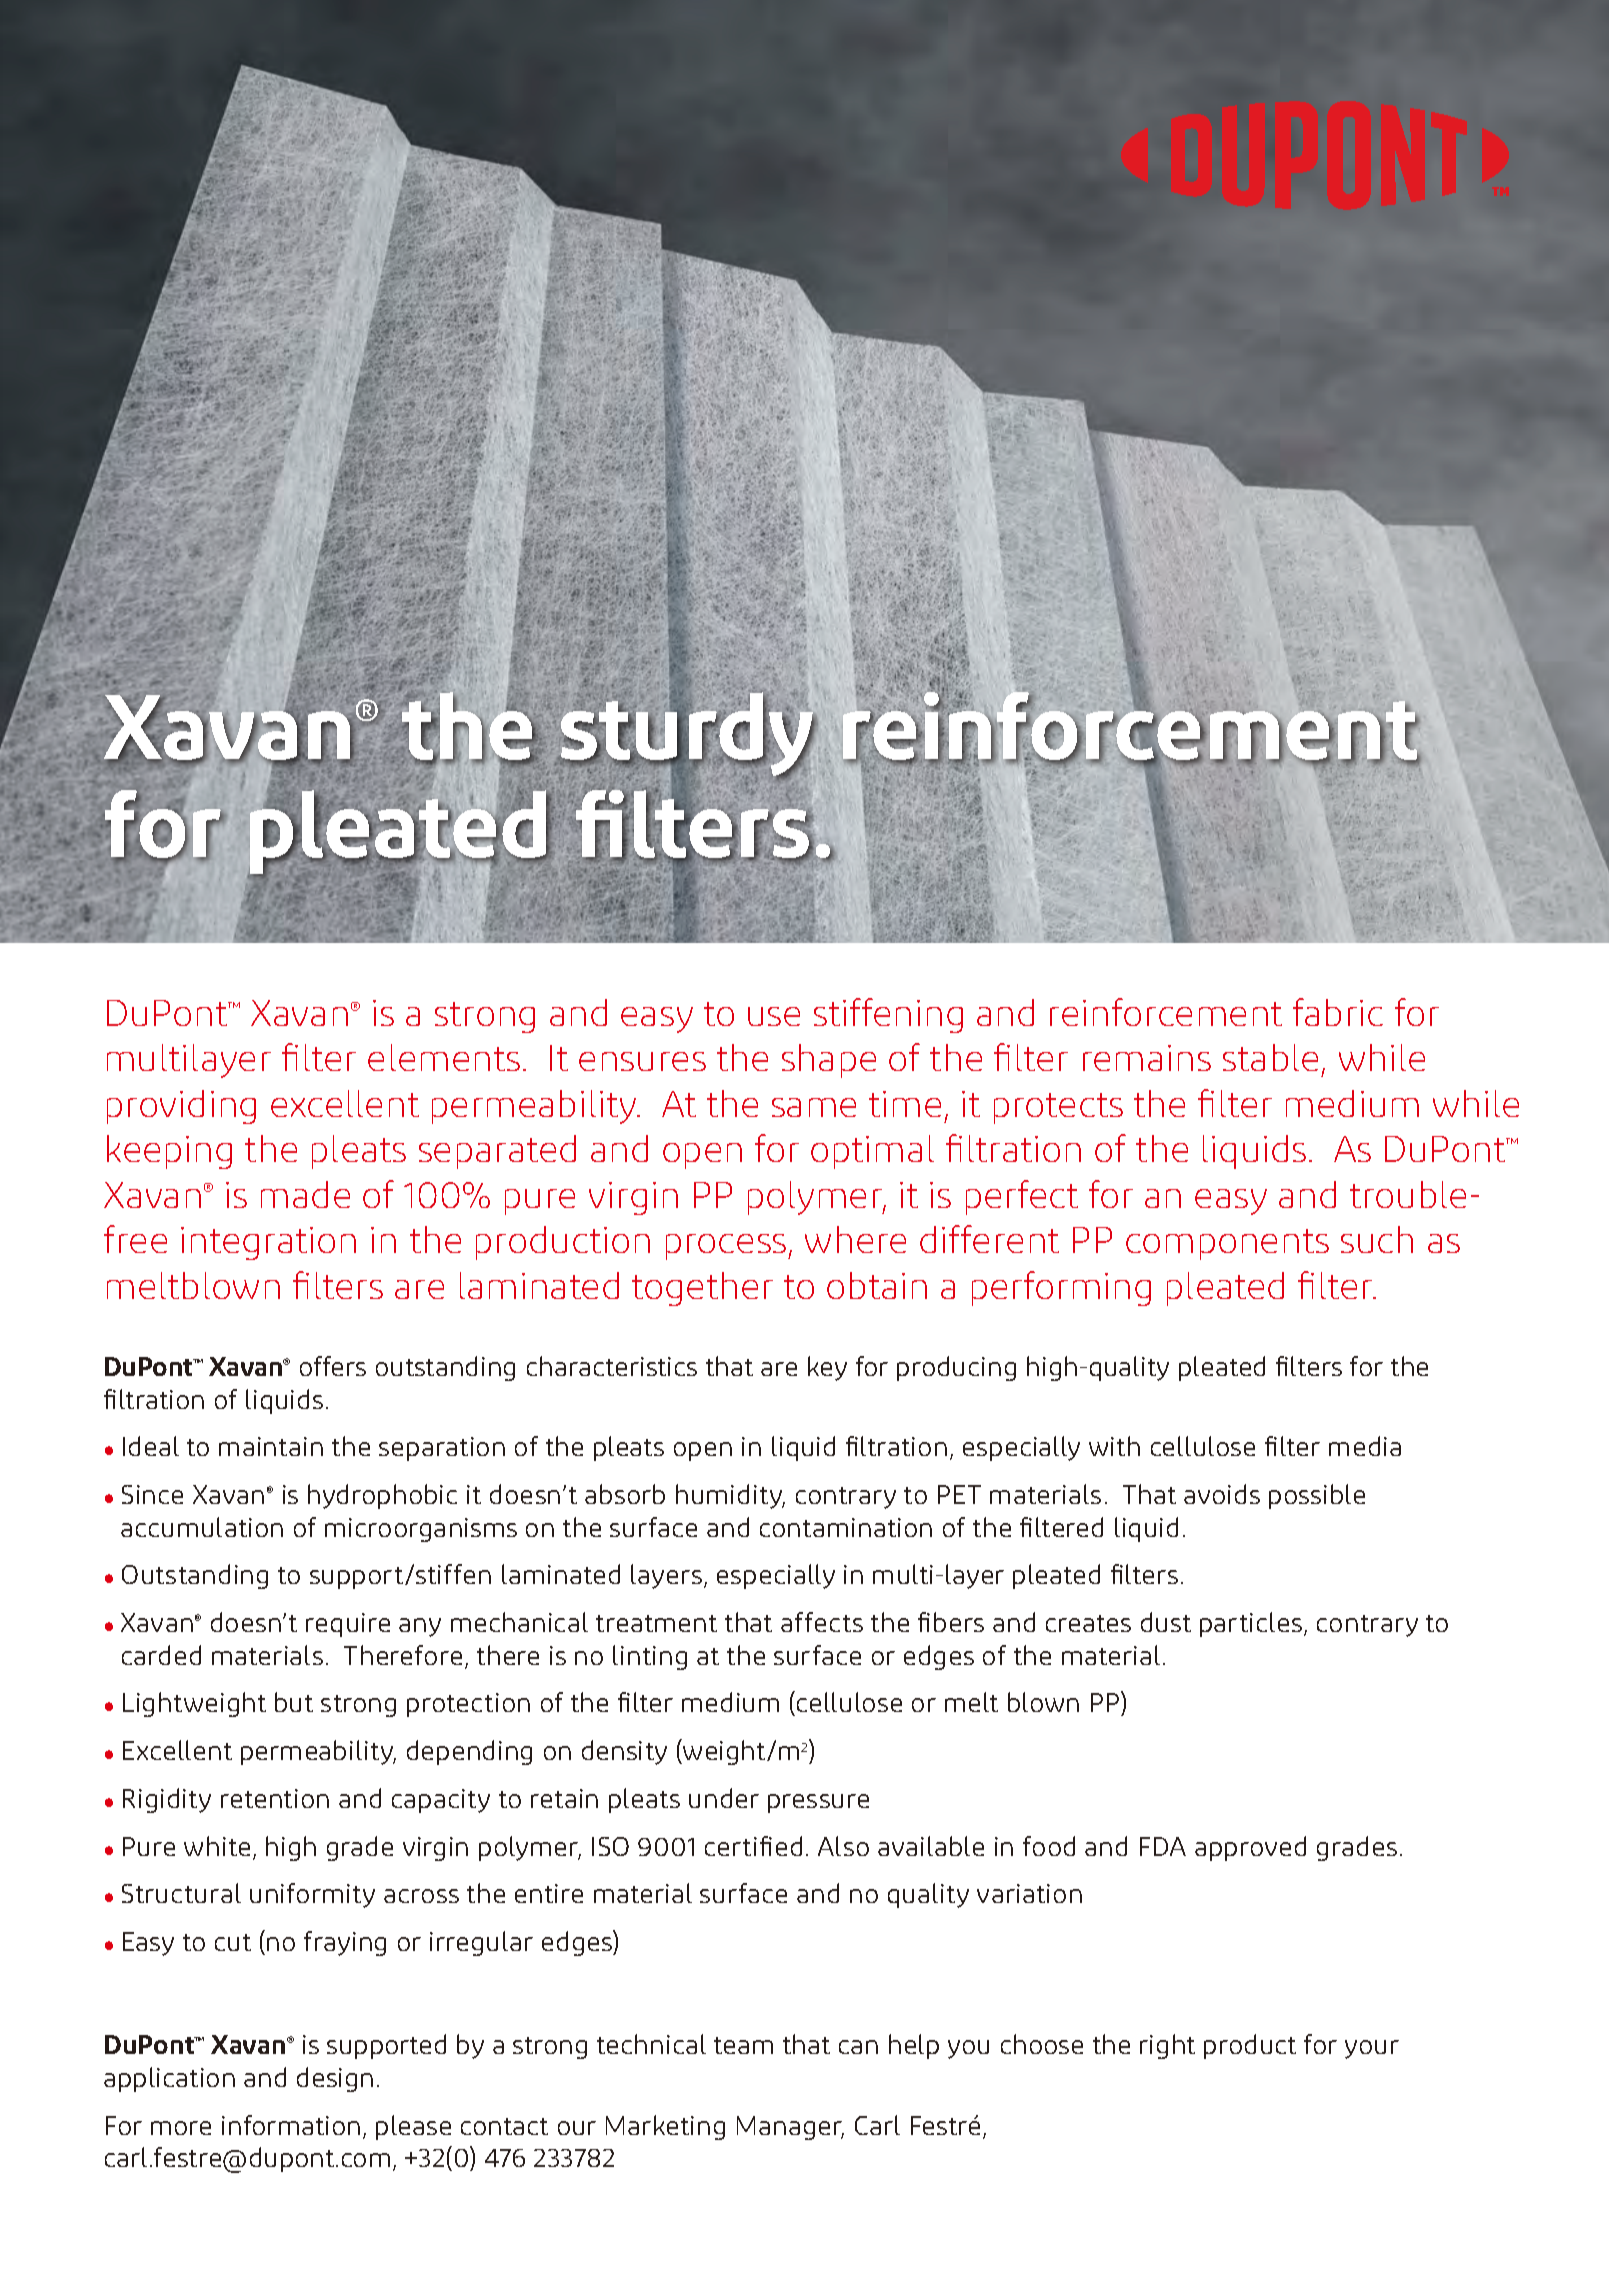 The height and width of the page is (2276, 1609). Describe the element at coordinates (702, 1289) in the page. I see `together` at that location.
